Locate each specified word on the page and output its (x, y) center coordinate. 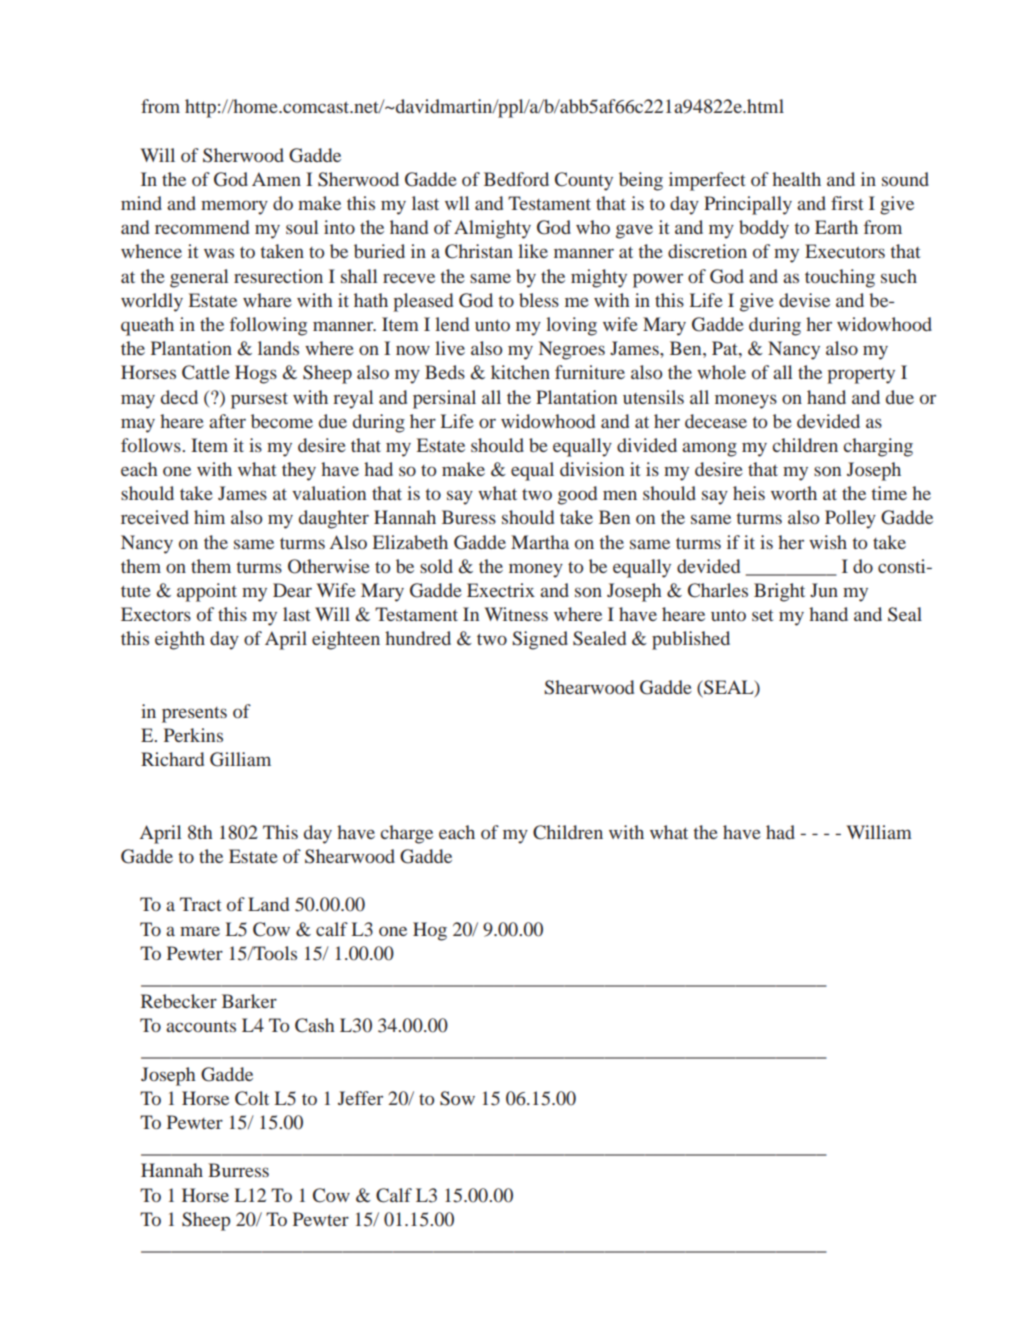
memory (234, 207)
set (762, 615)
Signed (540, 640)
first (847, 203)
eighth (180, 640)
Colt (252, 1098)
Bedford (516, 179)
